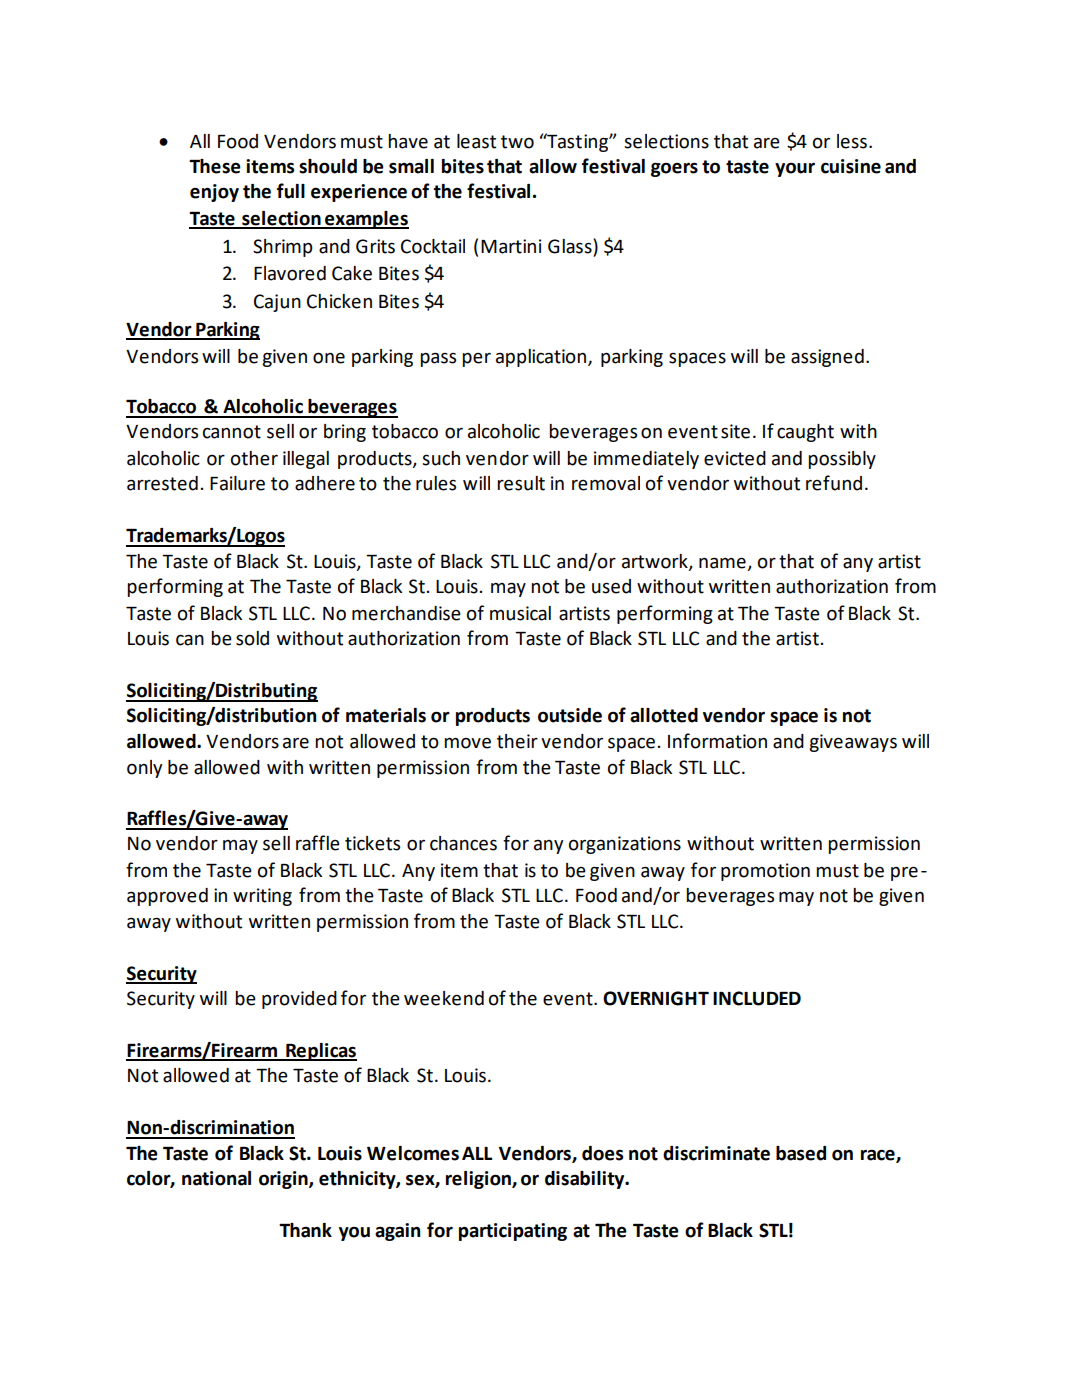 This image has height=1390, width=1074. I want to click on These, so click(215, 166).
